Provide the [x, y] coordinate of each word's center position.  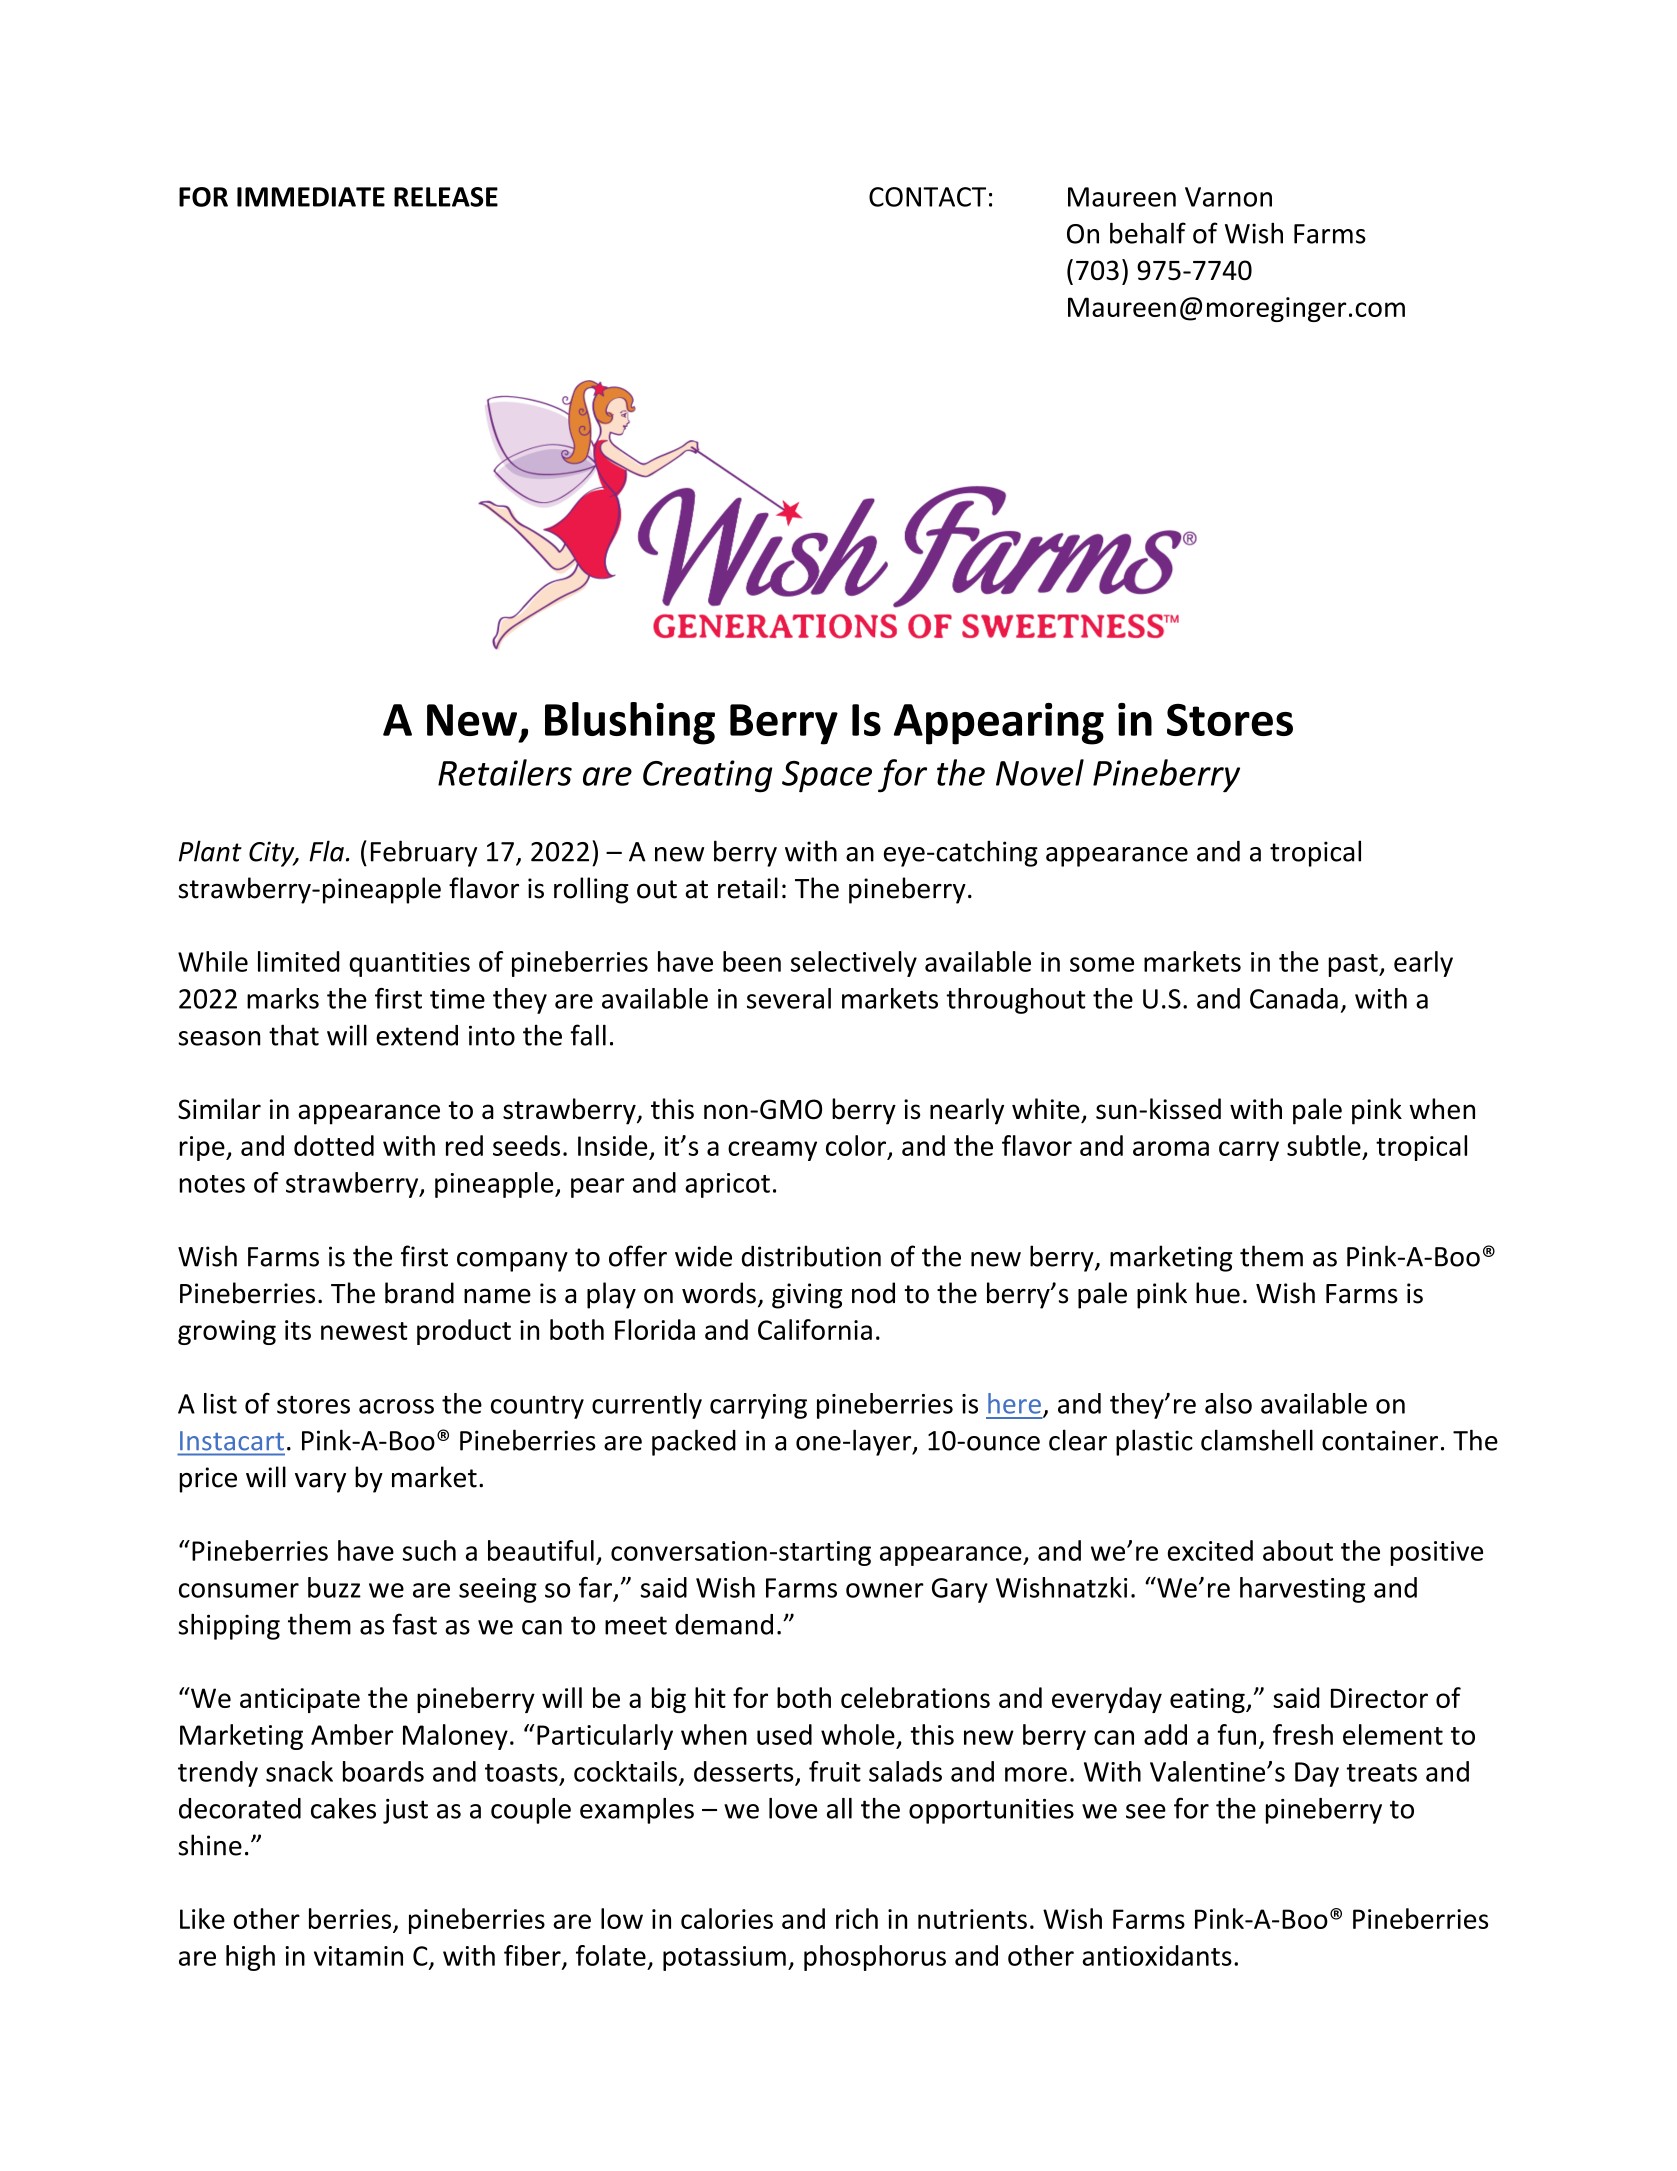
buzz [334, 1587]
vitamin [358, 1956]
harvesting [1302, 1590]
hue [1218, 1293]
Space [827, 777]
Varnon [1228, 197]
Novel [1040, 772]
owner [885, 1590]
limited [299, 961]
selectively [854, 964]
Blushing [630, 723]
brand [419, 1293]
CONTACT [927, 197]
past [1354, 965]
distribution [811, 1256]
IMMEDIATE [311, 197]
